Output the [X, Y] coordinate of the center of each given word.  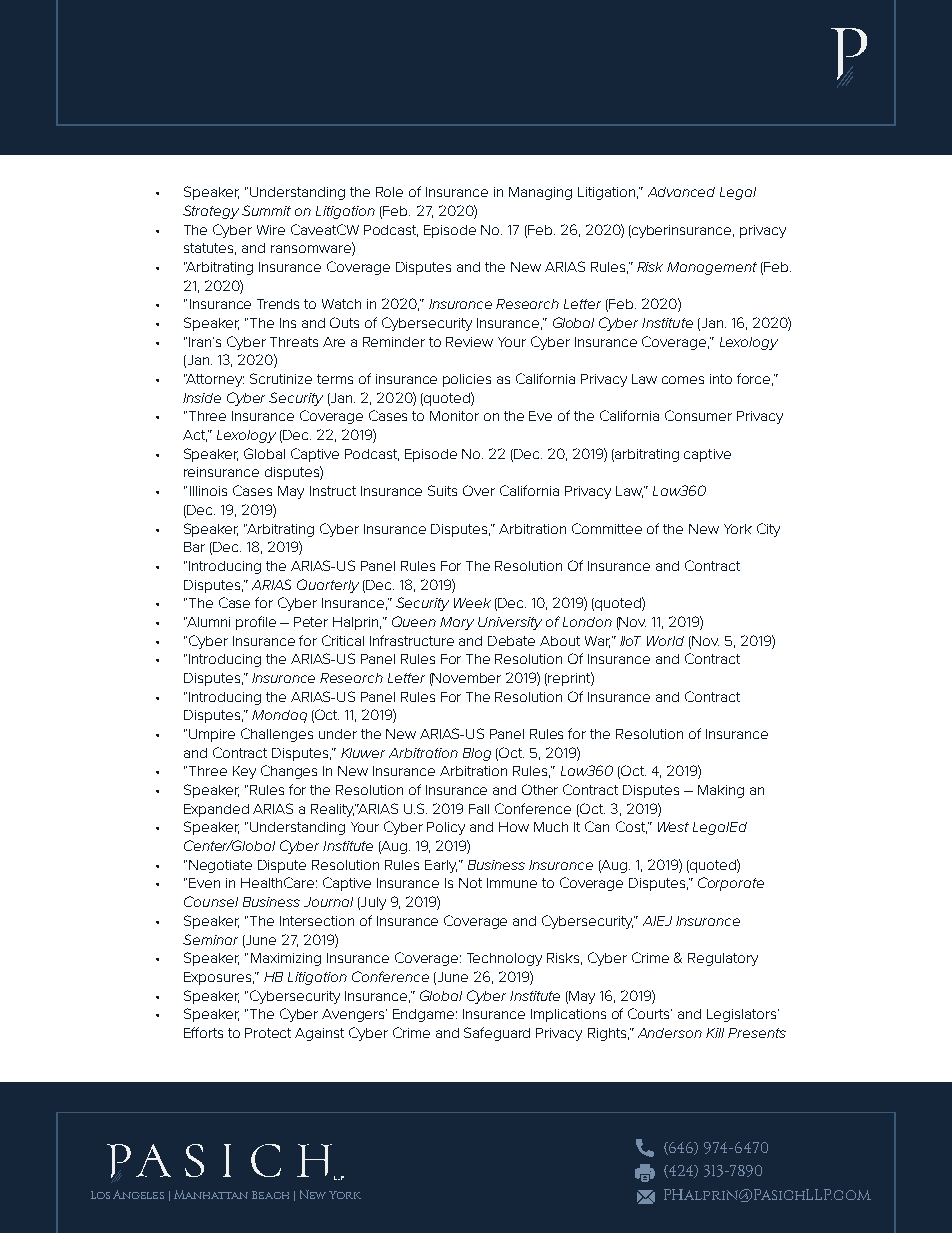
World [665, 641]
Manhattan [211, 1194]
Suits [442, 490]
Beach [270, 1195]
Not [470, 883]
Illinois [208, 491]
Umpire [212, 735]
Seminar [210, 939]
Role [389, 192]
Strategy [211, 212]
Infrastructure [412, 640]
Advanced [681, 192]
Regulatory [723, 959]
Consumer [698, 415]
